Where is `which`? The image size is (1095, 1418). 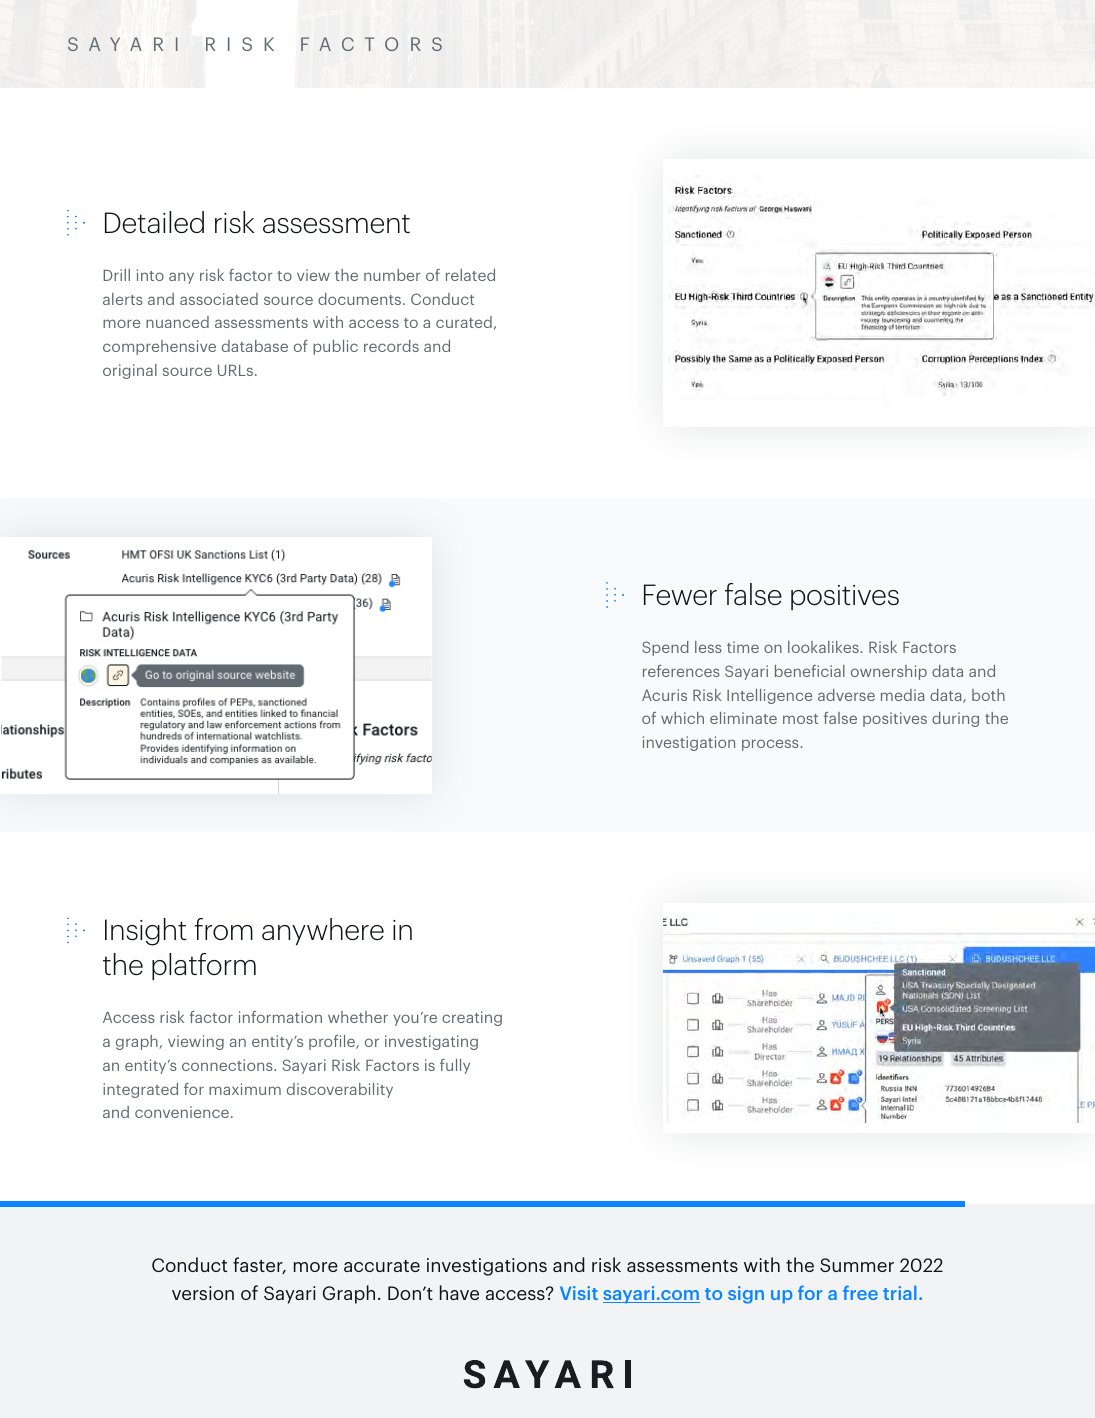 which is located at coordinates (682, 718).
